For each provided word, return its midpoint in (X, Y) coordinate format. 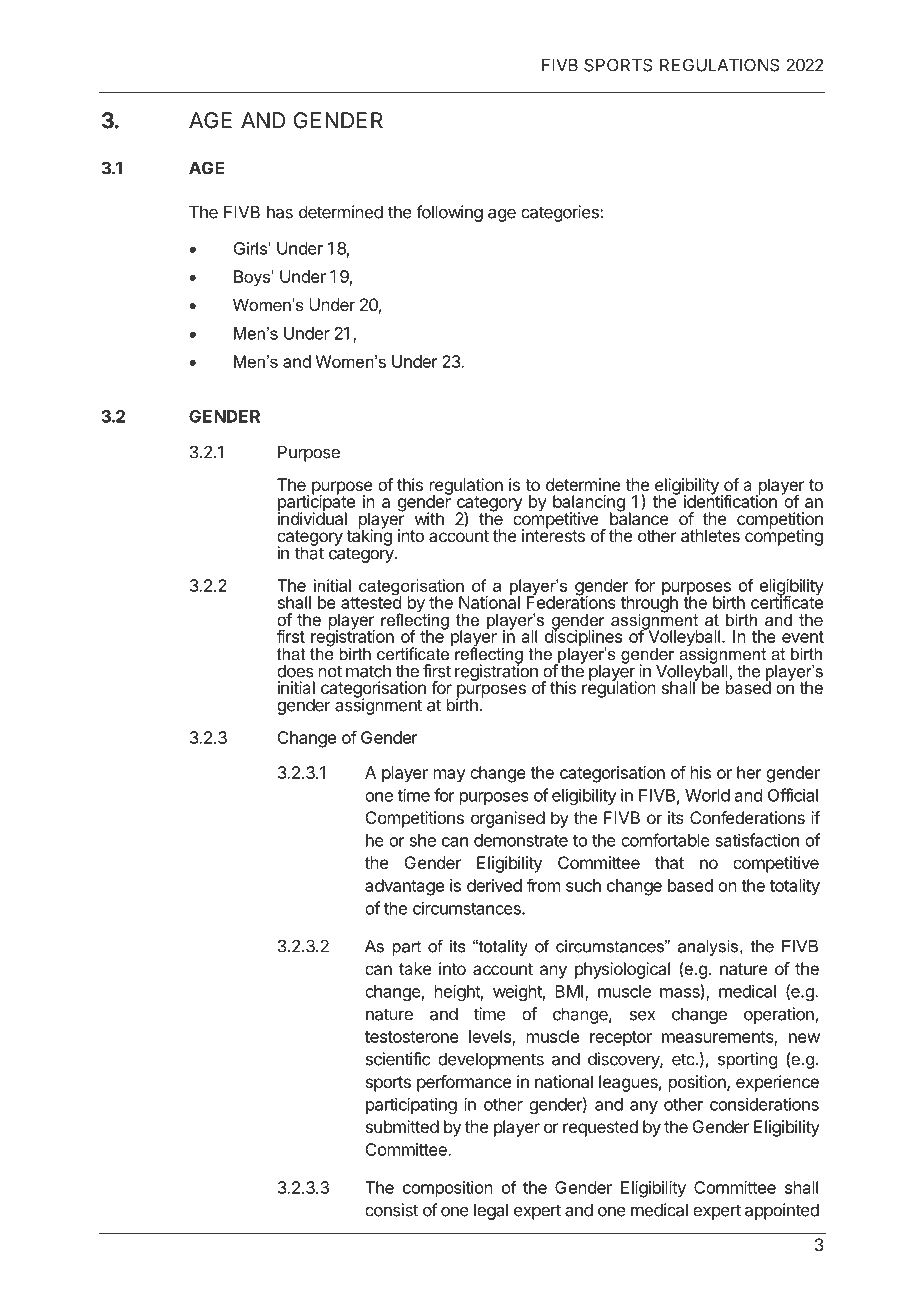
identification (730, 500)
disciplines (583, 638)
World (707, 795)
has (280, 212)
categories (561, 213)
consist (391, 1210)
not (330, 671)
